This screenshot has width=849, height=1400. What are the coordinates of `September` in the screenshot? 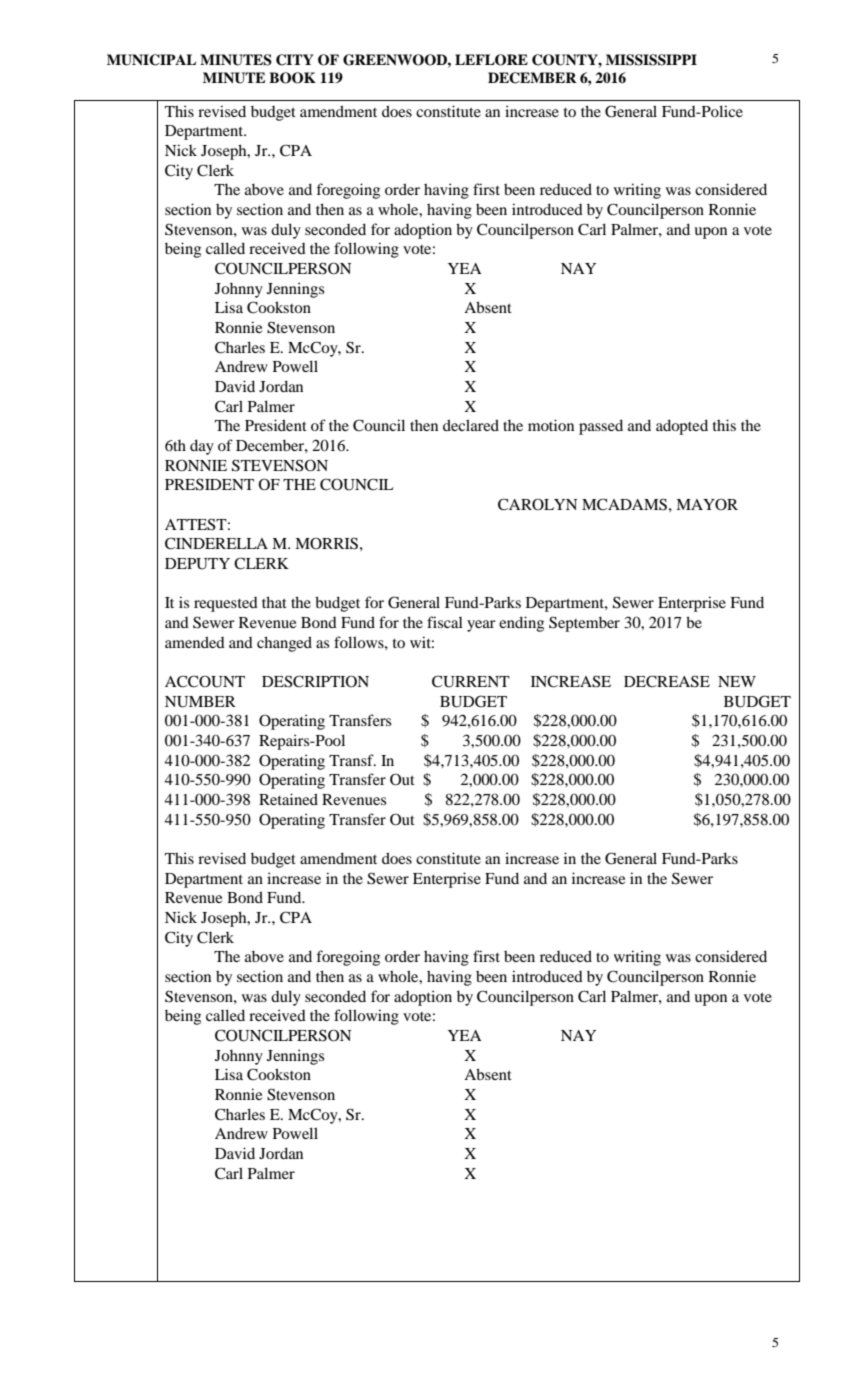 It's located at (584, 624).
